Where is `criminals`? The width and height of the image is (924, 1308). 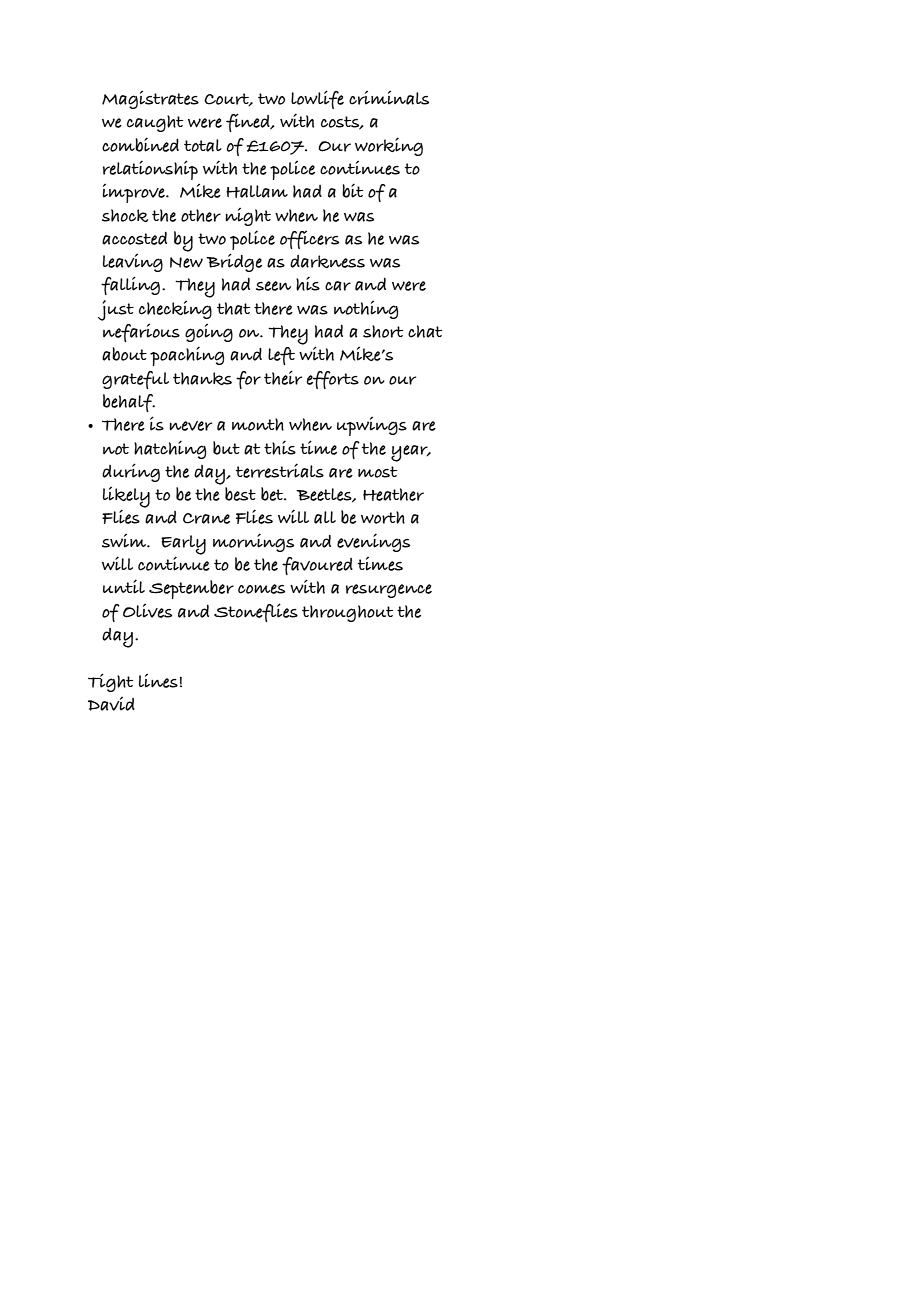
criminals is located at coordinates (389, 98).
